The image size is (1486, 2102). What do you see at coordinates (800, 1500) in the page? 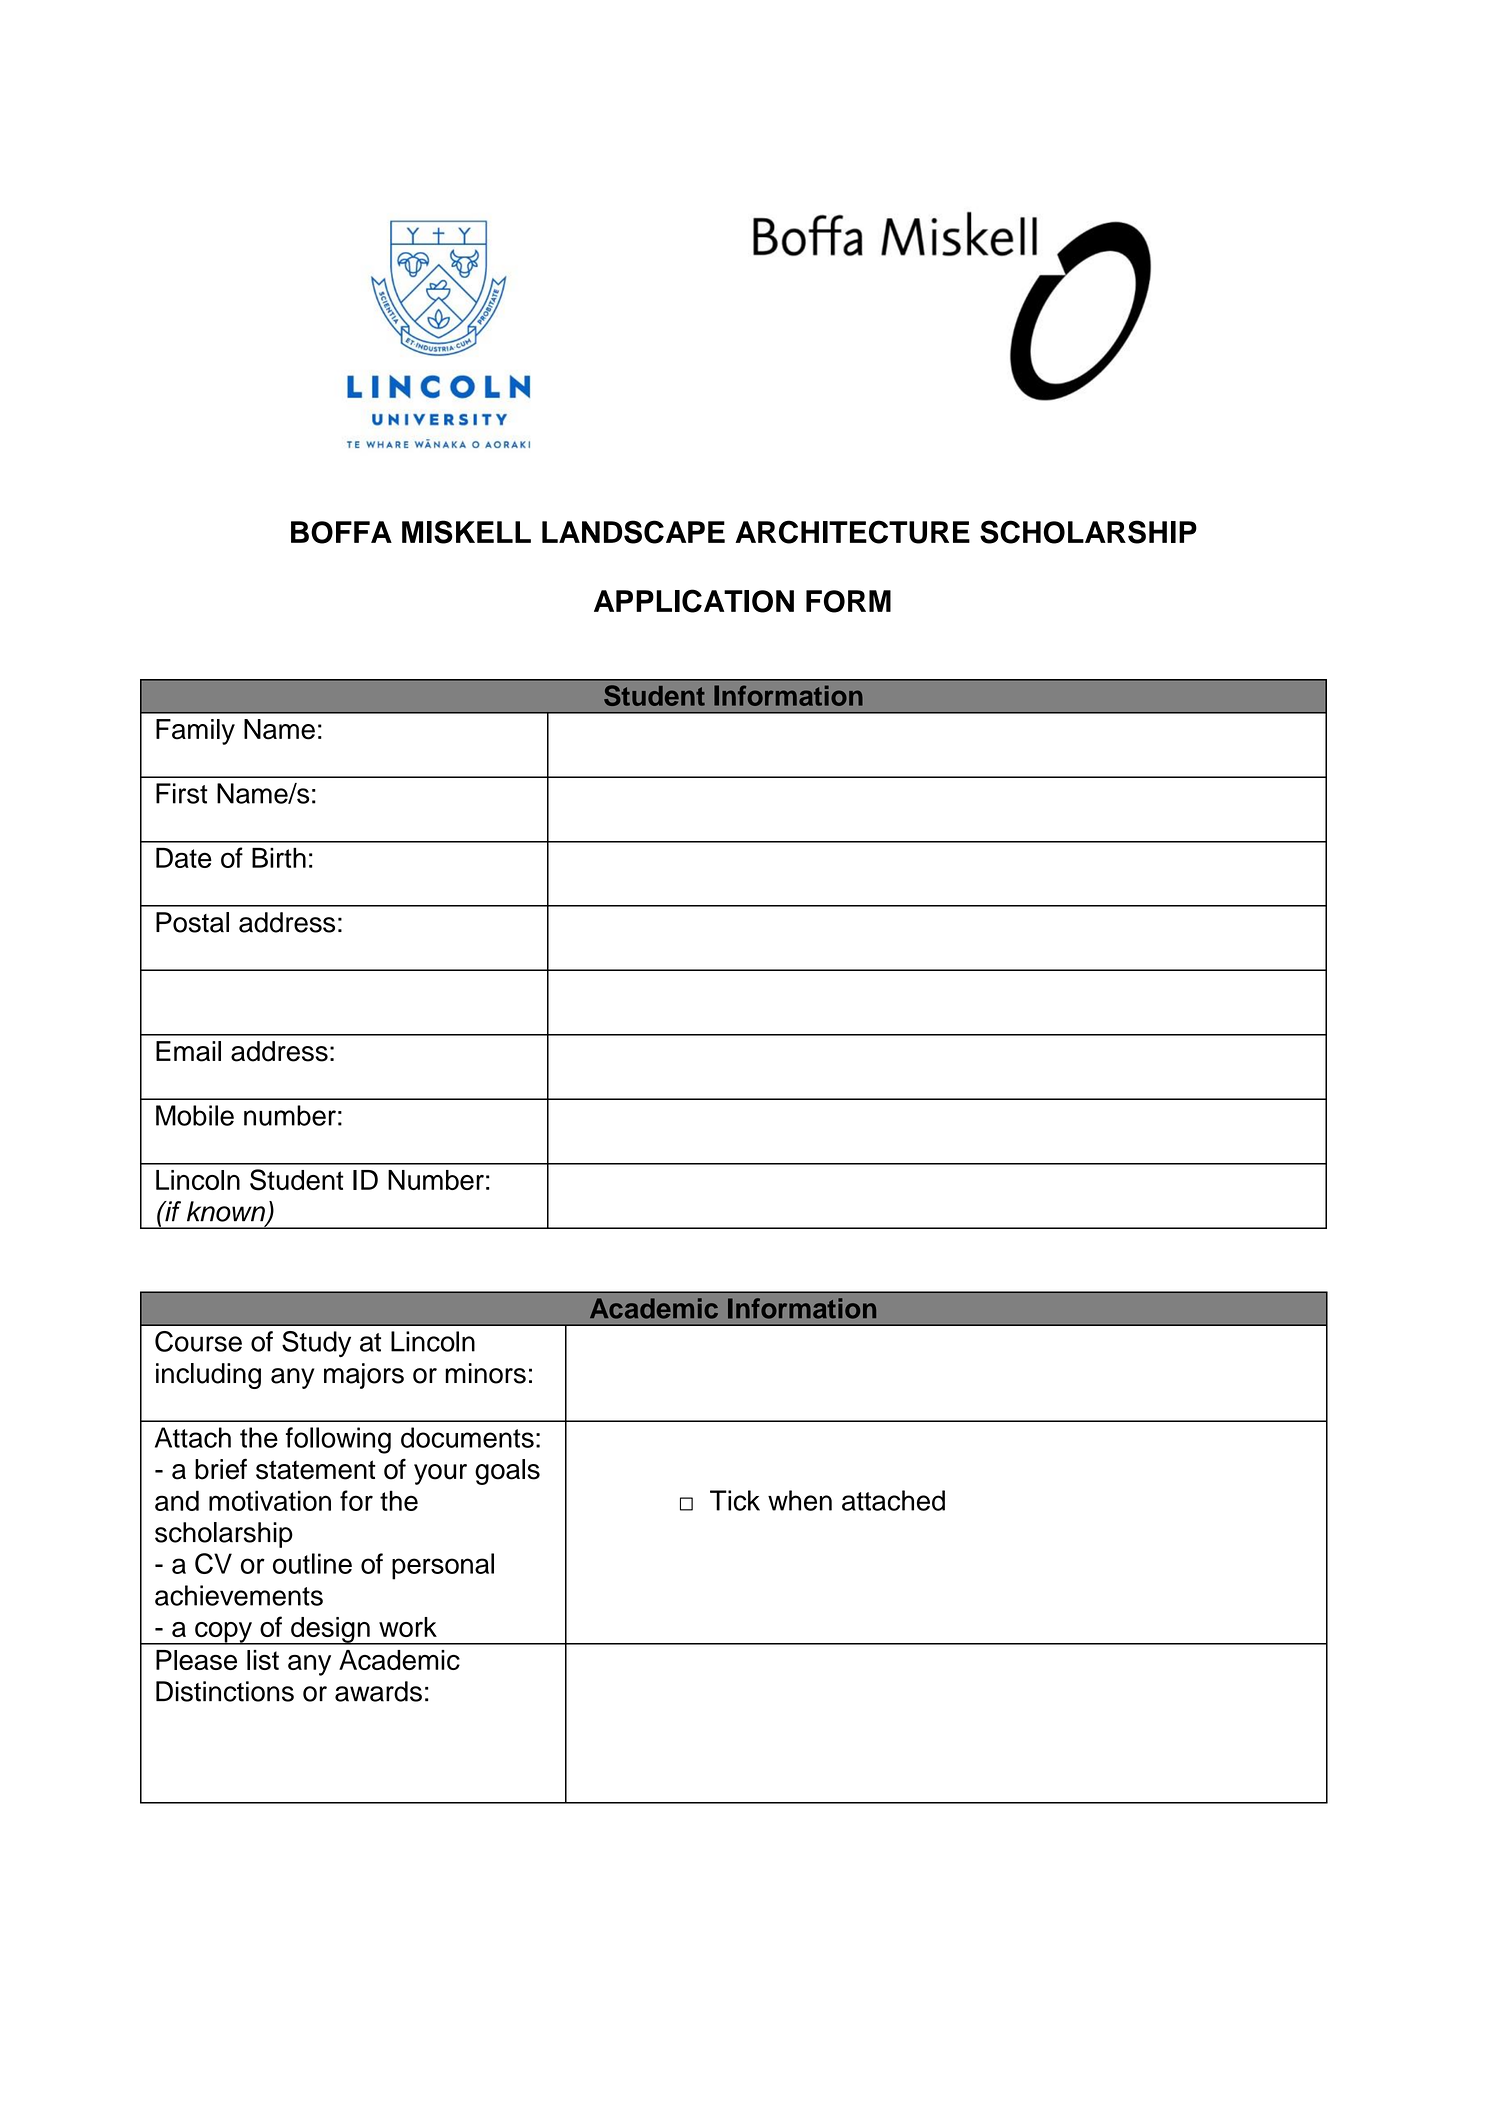
I see `when` at bounding box center [800, 1500].
